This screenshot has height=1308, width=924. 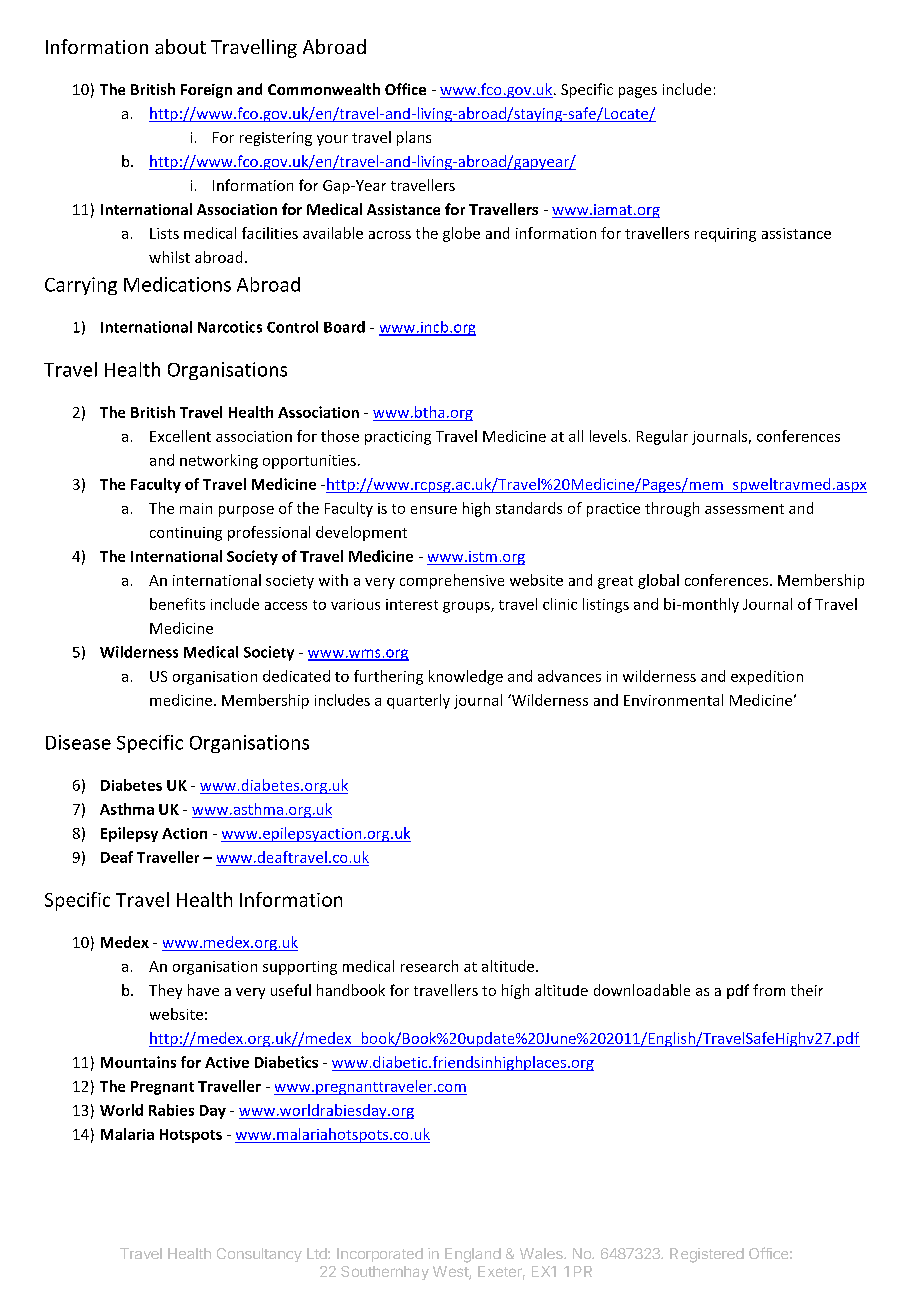 What do you see at coordinates (259, 1255) in the screenshot?
I see `Consultancy` at bounding box center [259, 1255].
